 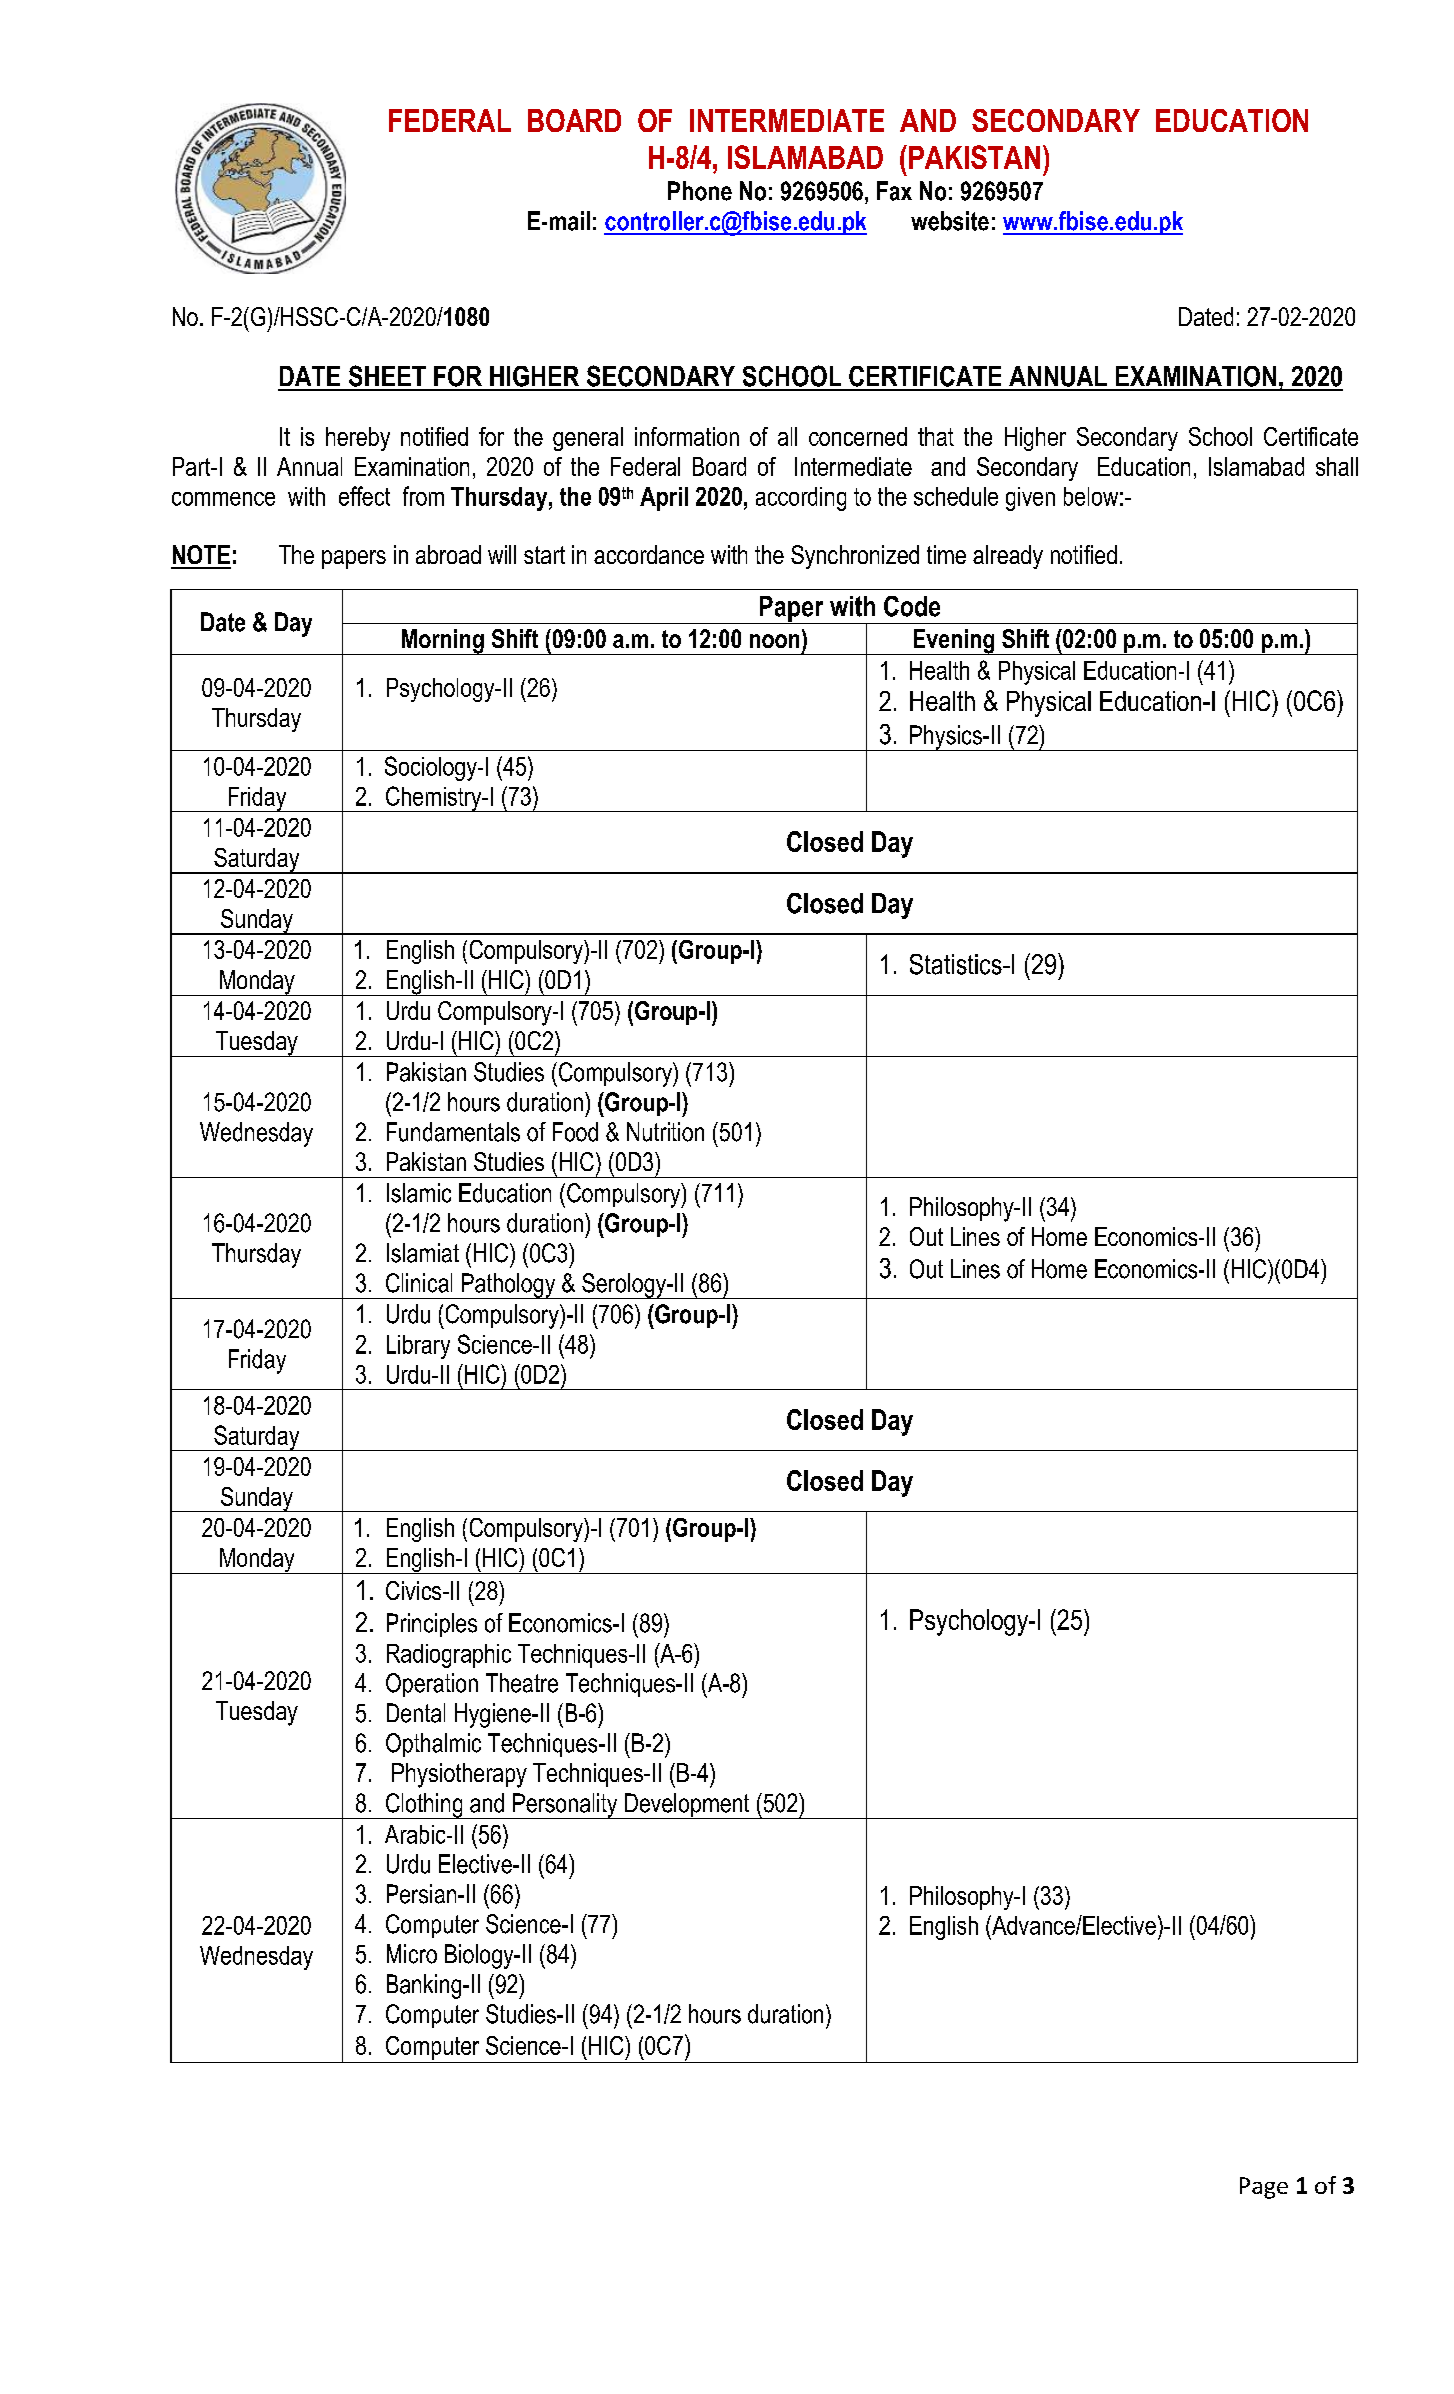 What do you see at coordinates (950, 221) in the page?
I see `website` at bounding box center [950, 221].
